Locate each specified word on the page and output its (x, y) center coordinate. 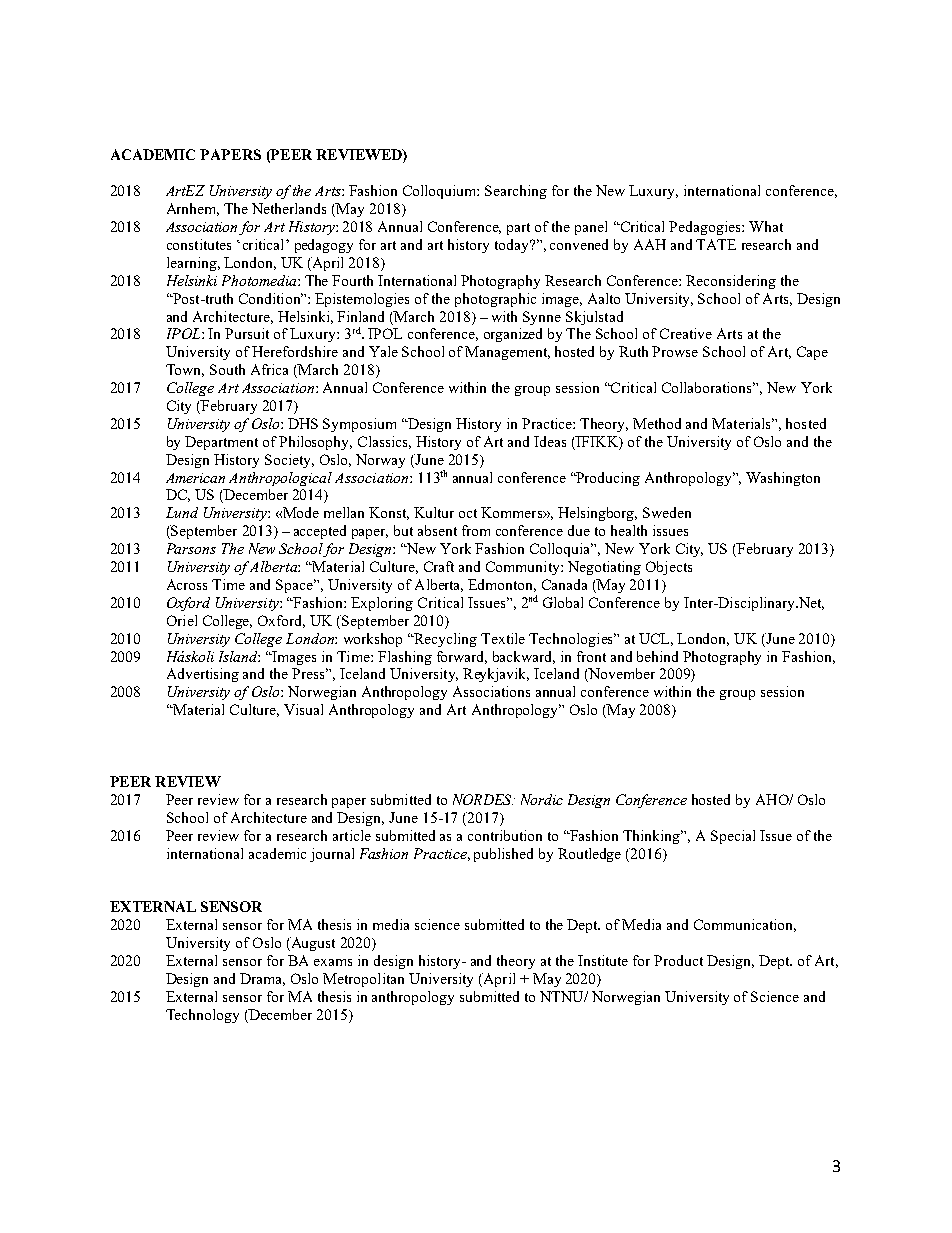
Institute (603, 960)
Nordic (542, 799)
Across (187, 584)
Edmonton (502, 585)
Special (733, 837)
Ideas (550, 441)
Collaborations (708, 387)
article (352, 835)
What (766, 226)
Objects (669, 568)
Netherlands (289, 208)
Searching (516, 192)
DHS (303, 423)
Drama (262, 979)
